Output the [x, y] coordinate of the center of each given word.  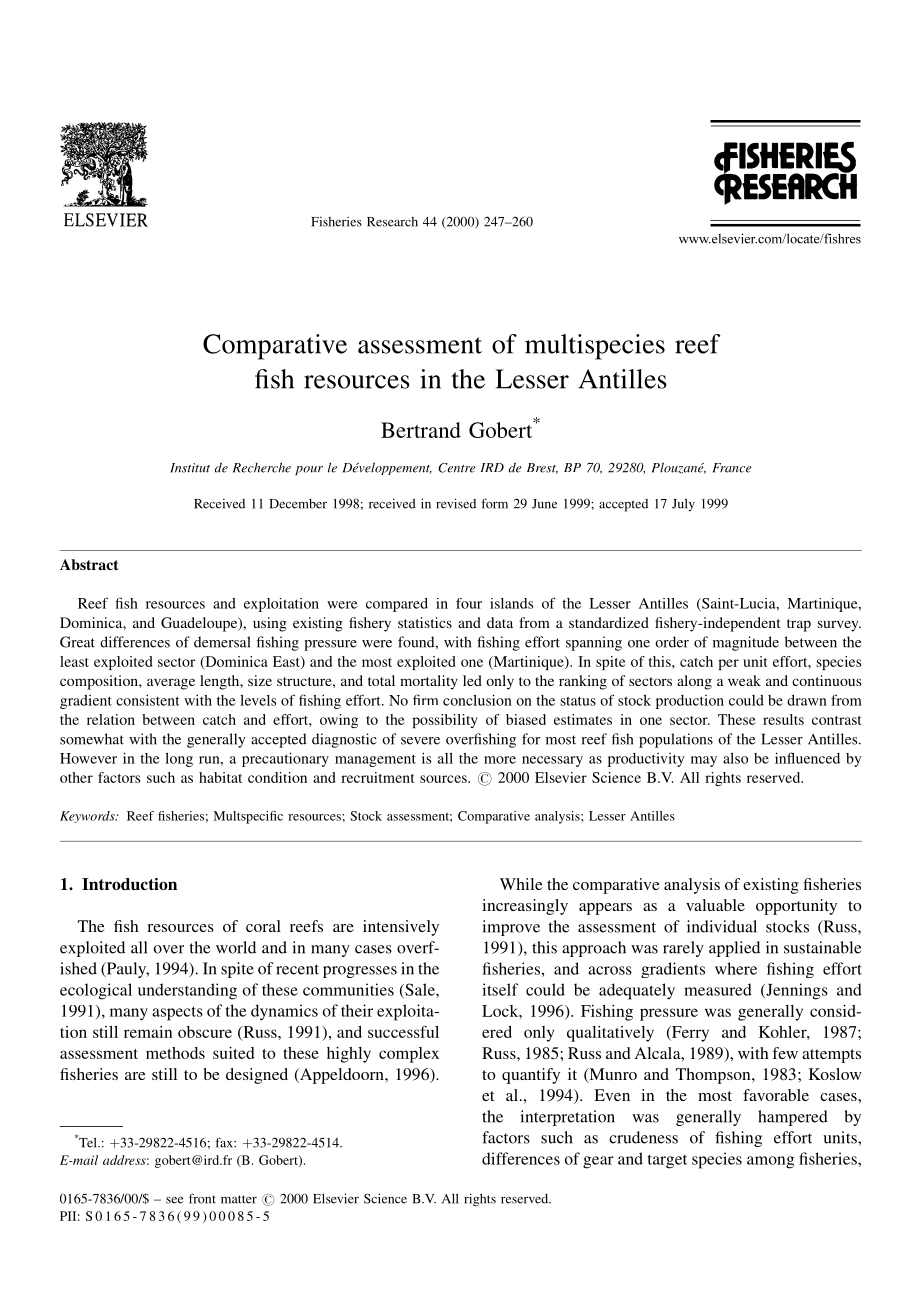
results [783, 719]
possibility [445, 721]
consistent [148, 700]
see [175, 1200]
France [731, 468]
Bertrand [421, 430]
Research [392, 222]
